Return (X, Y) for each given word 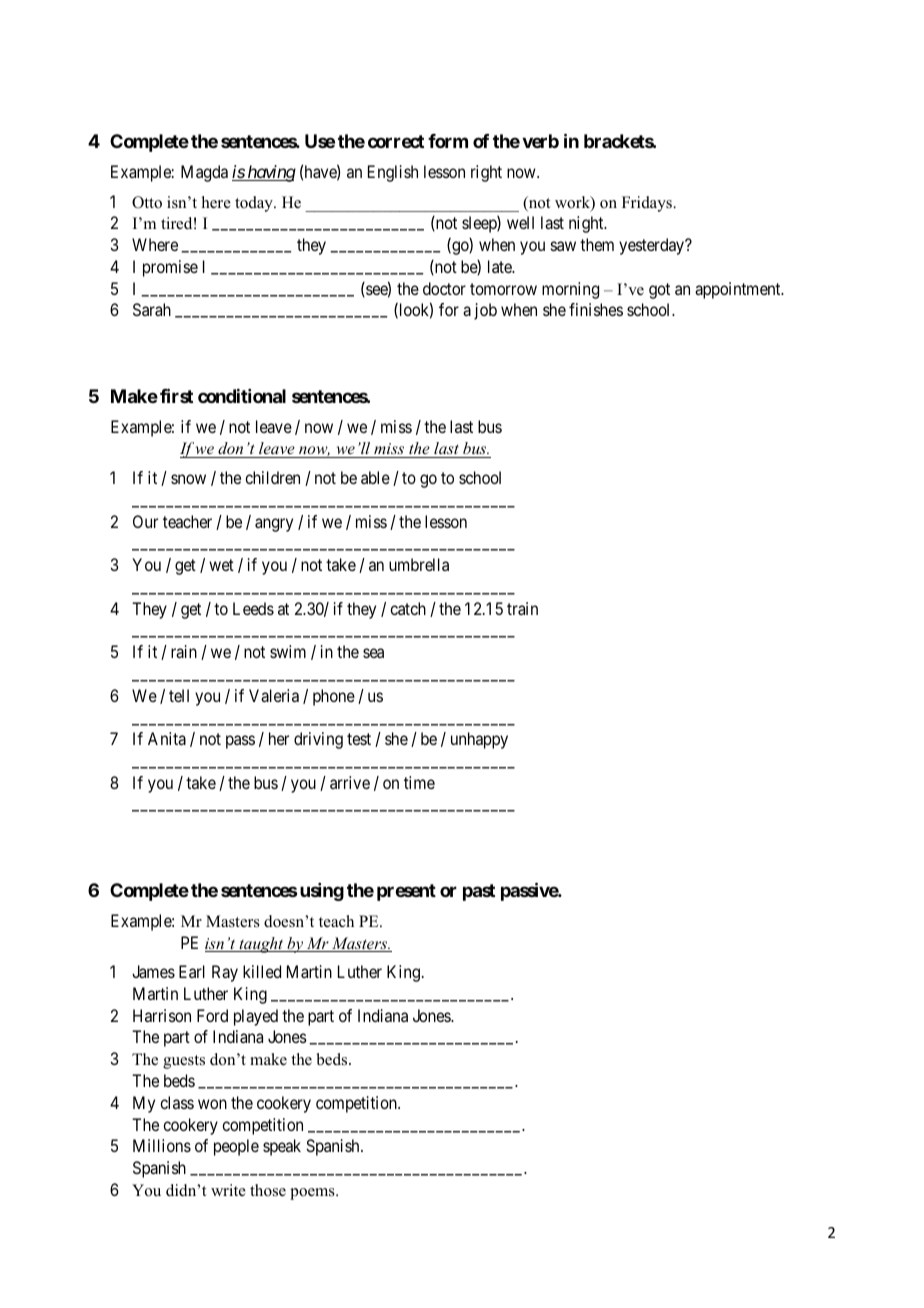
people (236, 1147)
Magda (204, 173)
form (448, 141)
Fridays (648, 204)
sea (373, 653)
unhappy (479, 740)
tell (179, 695)
